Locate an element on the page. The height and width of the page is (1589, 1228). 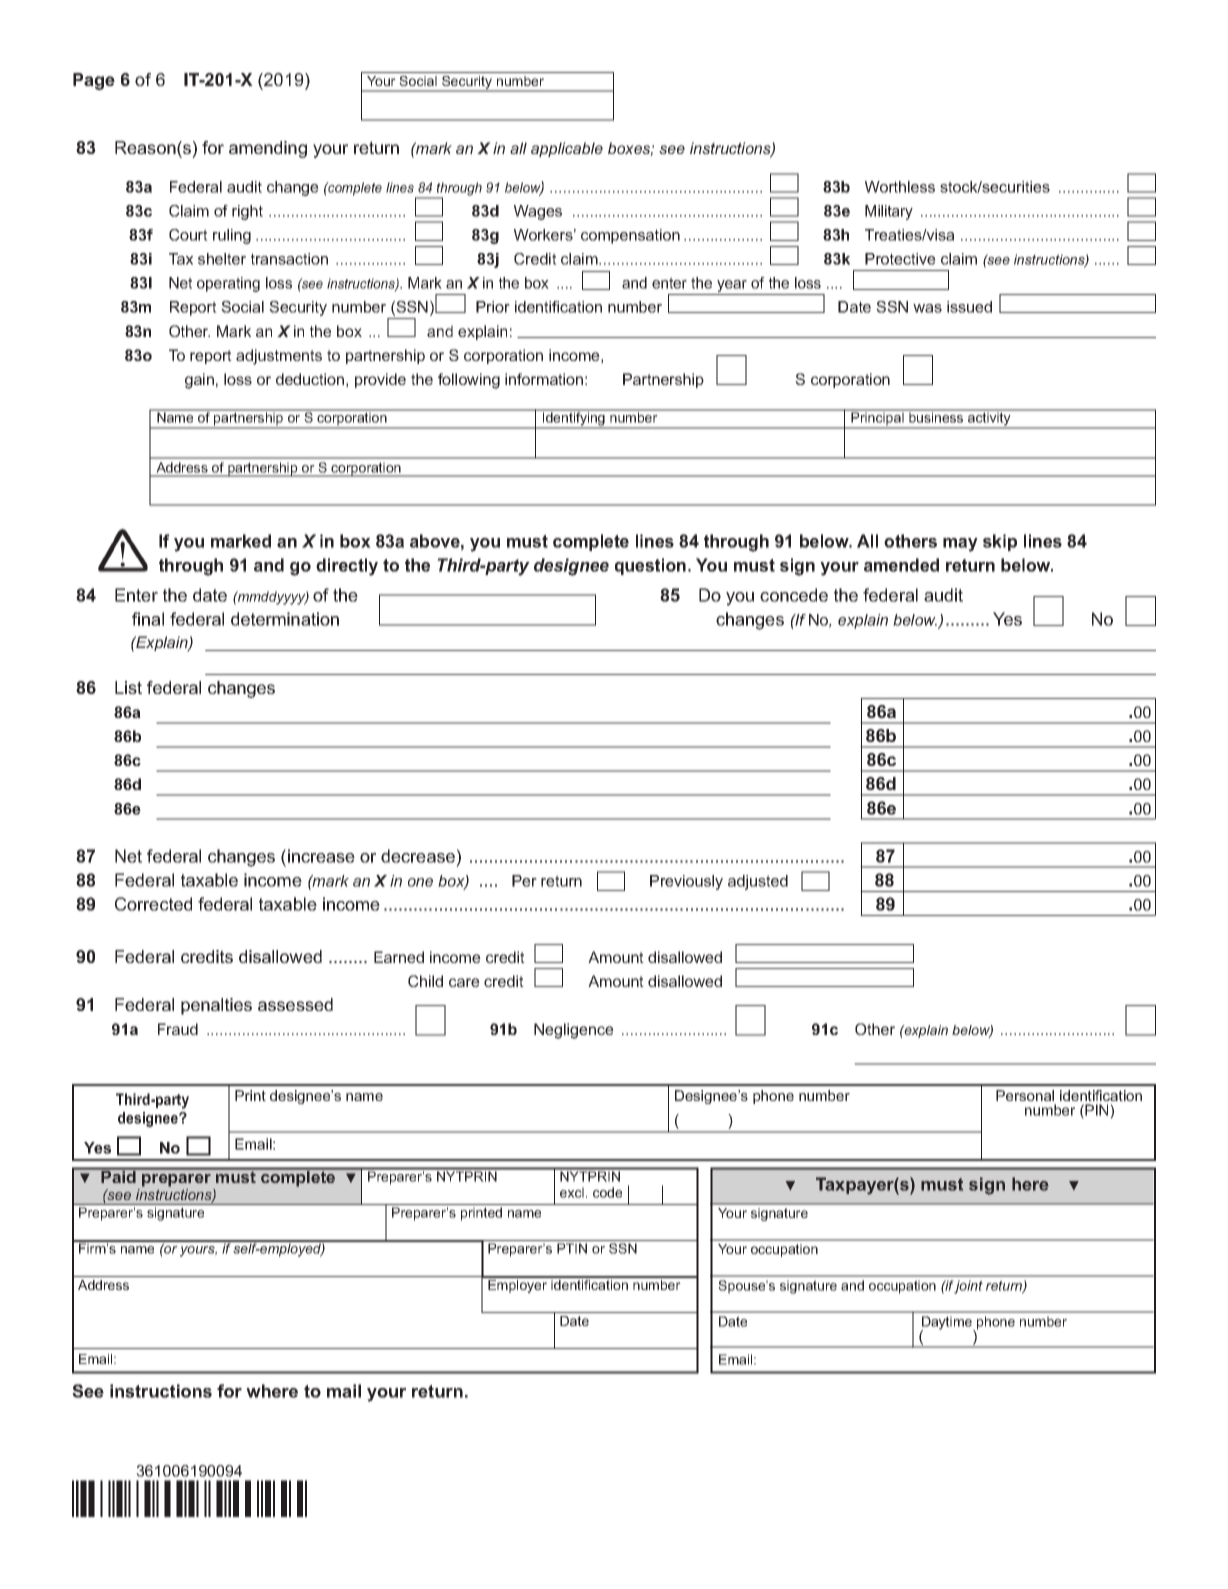
amending is located at coordinates (268, 149).
